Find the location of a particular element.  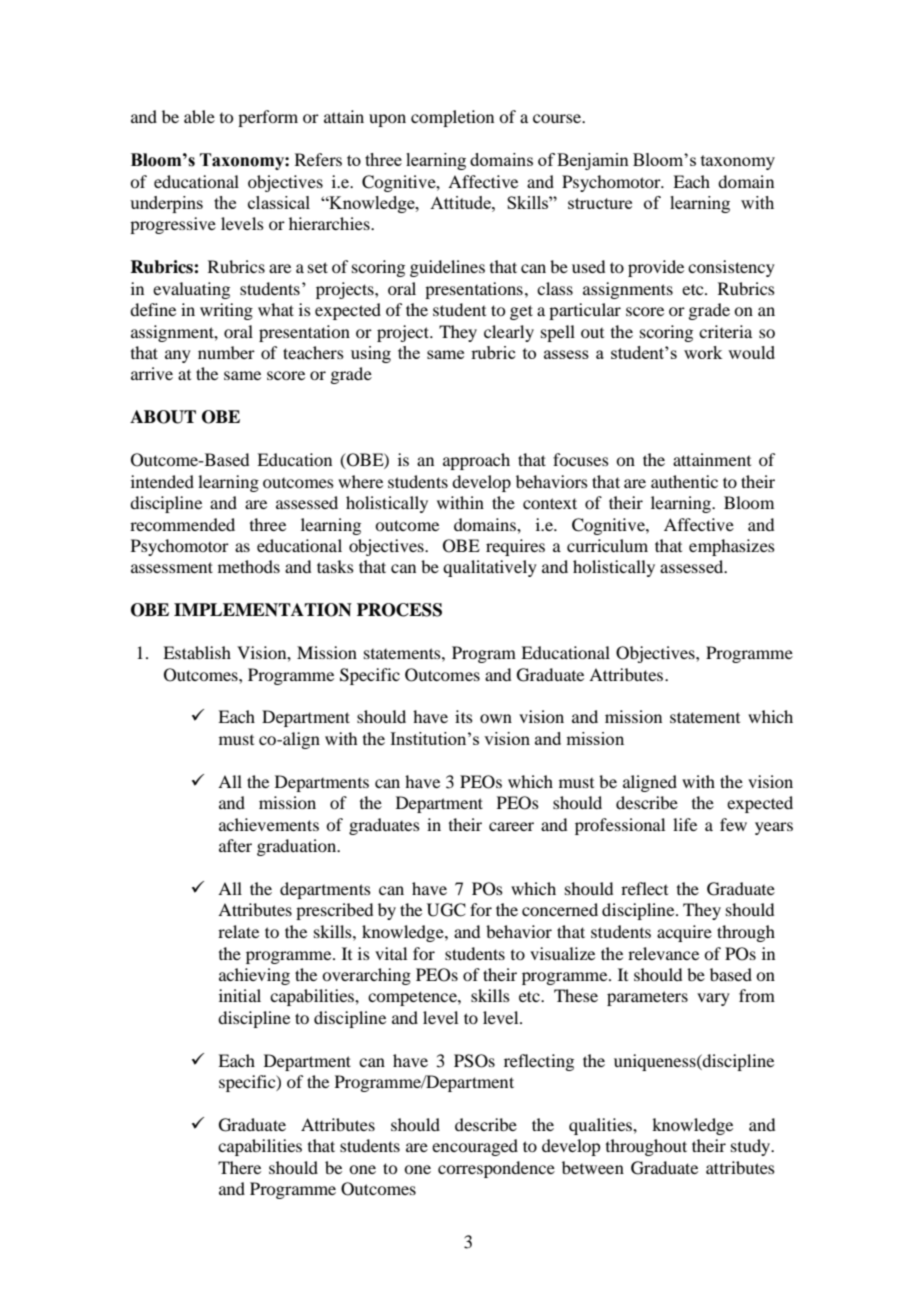

completion is located at coordinates (452, 118).
